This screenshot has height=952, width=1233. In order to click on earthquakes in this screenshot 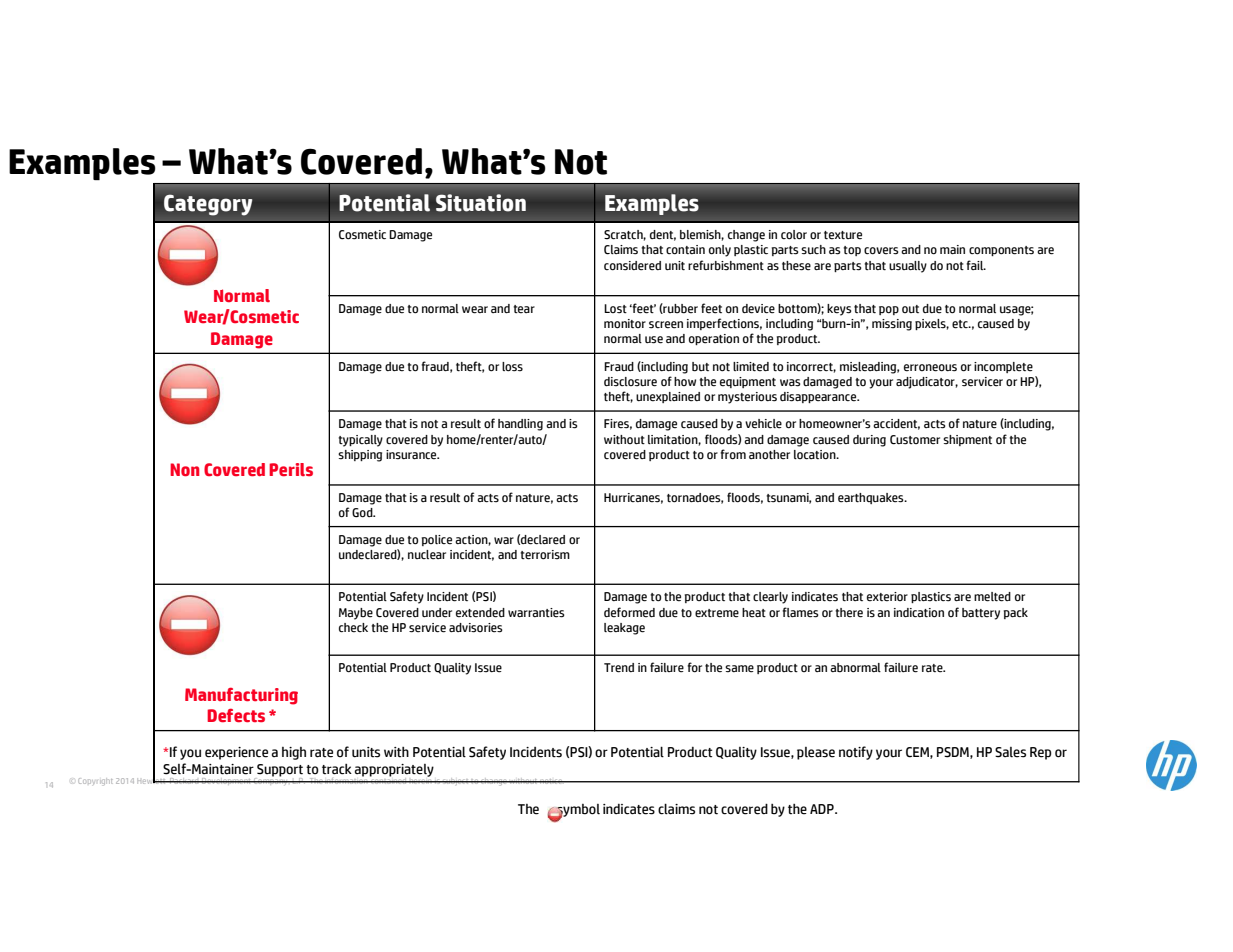, I will do `click(872, 498)`.
